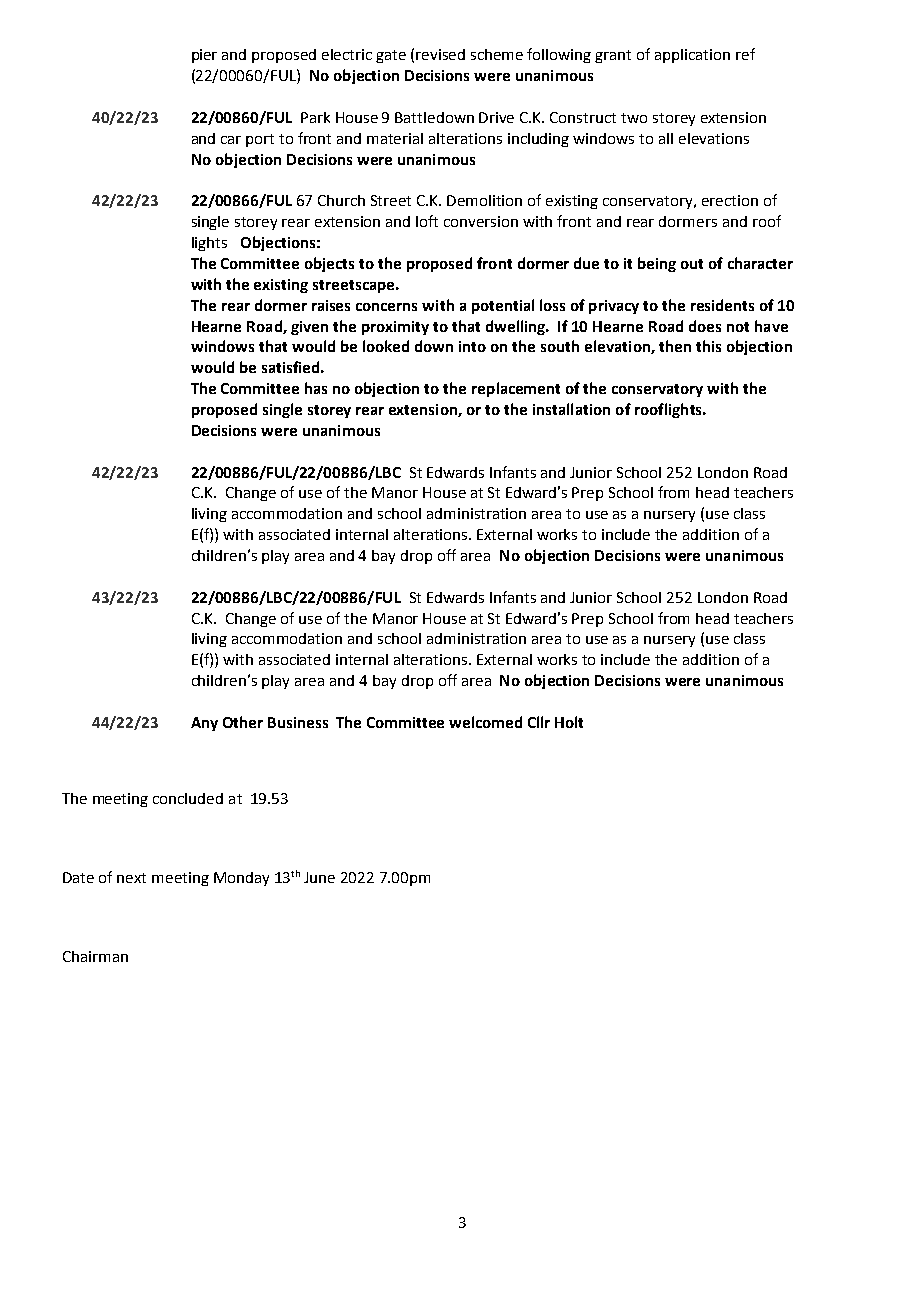 The image size is (924, 1308). What do you see at coordinates (316, 388) in the screenshot?
I see `has` at bounding box center [316, 388].
